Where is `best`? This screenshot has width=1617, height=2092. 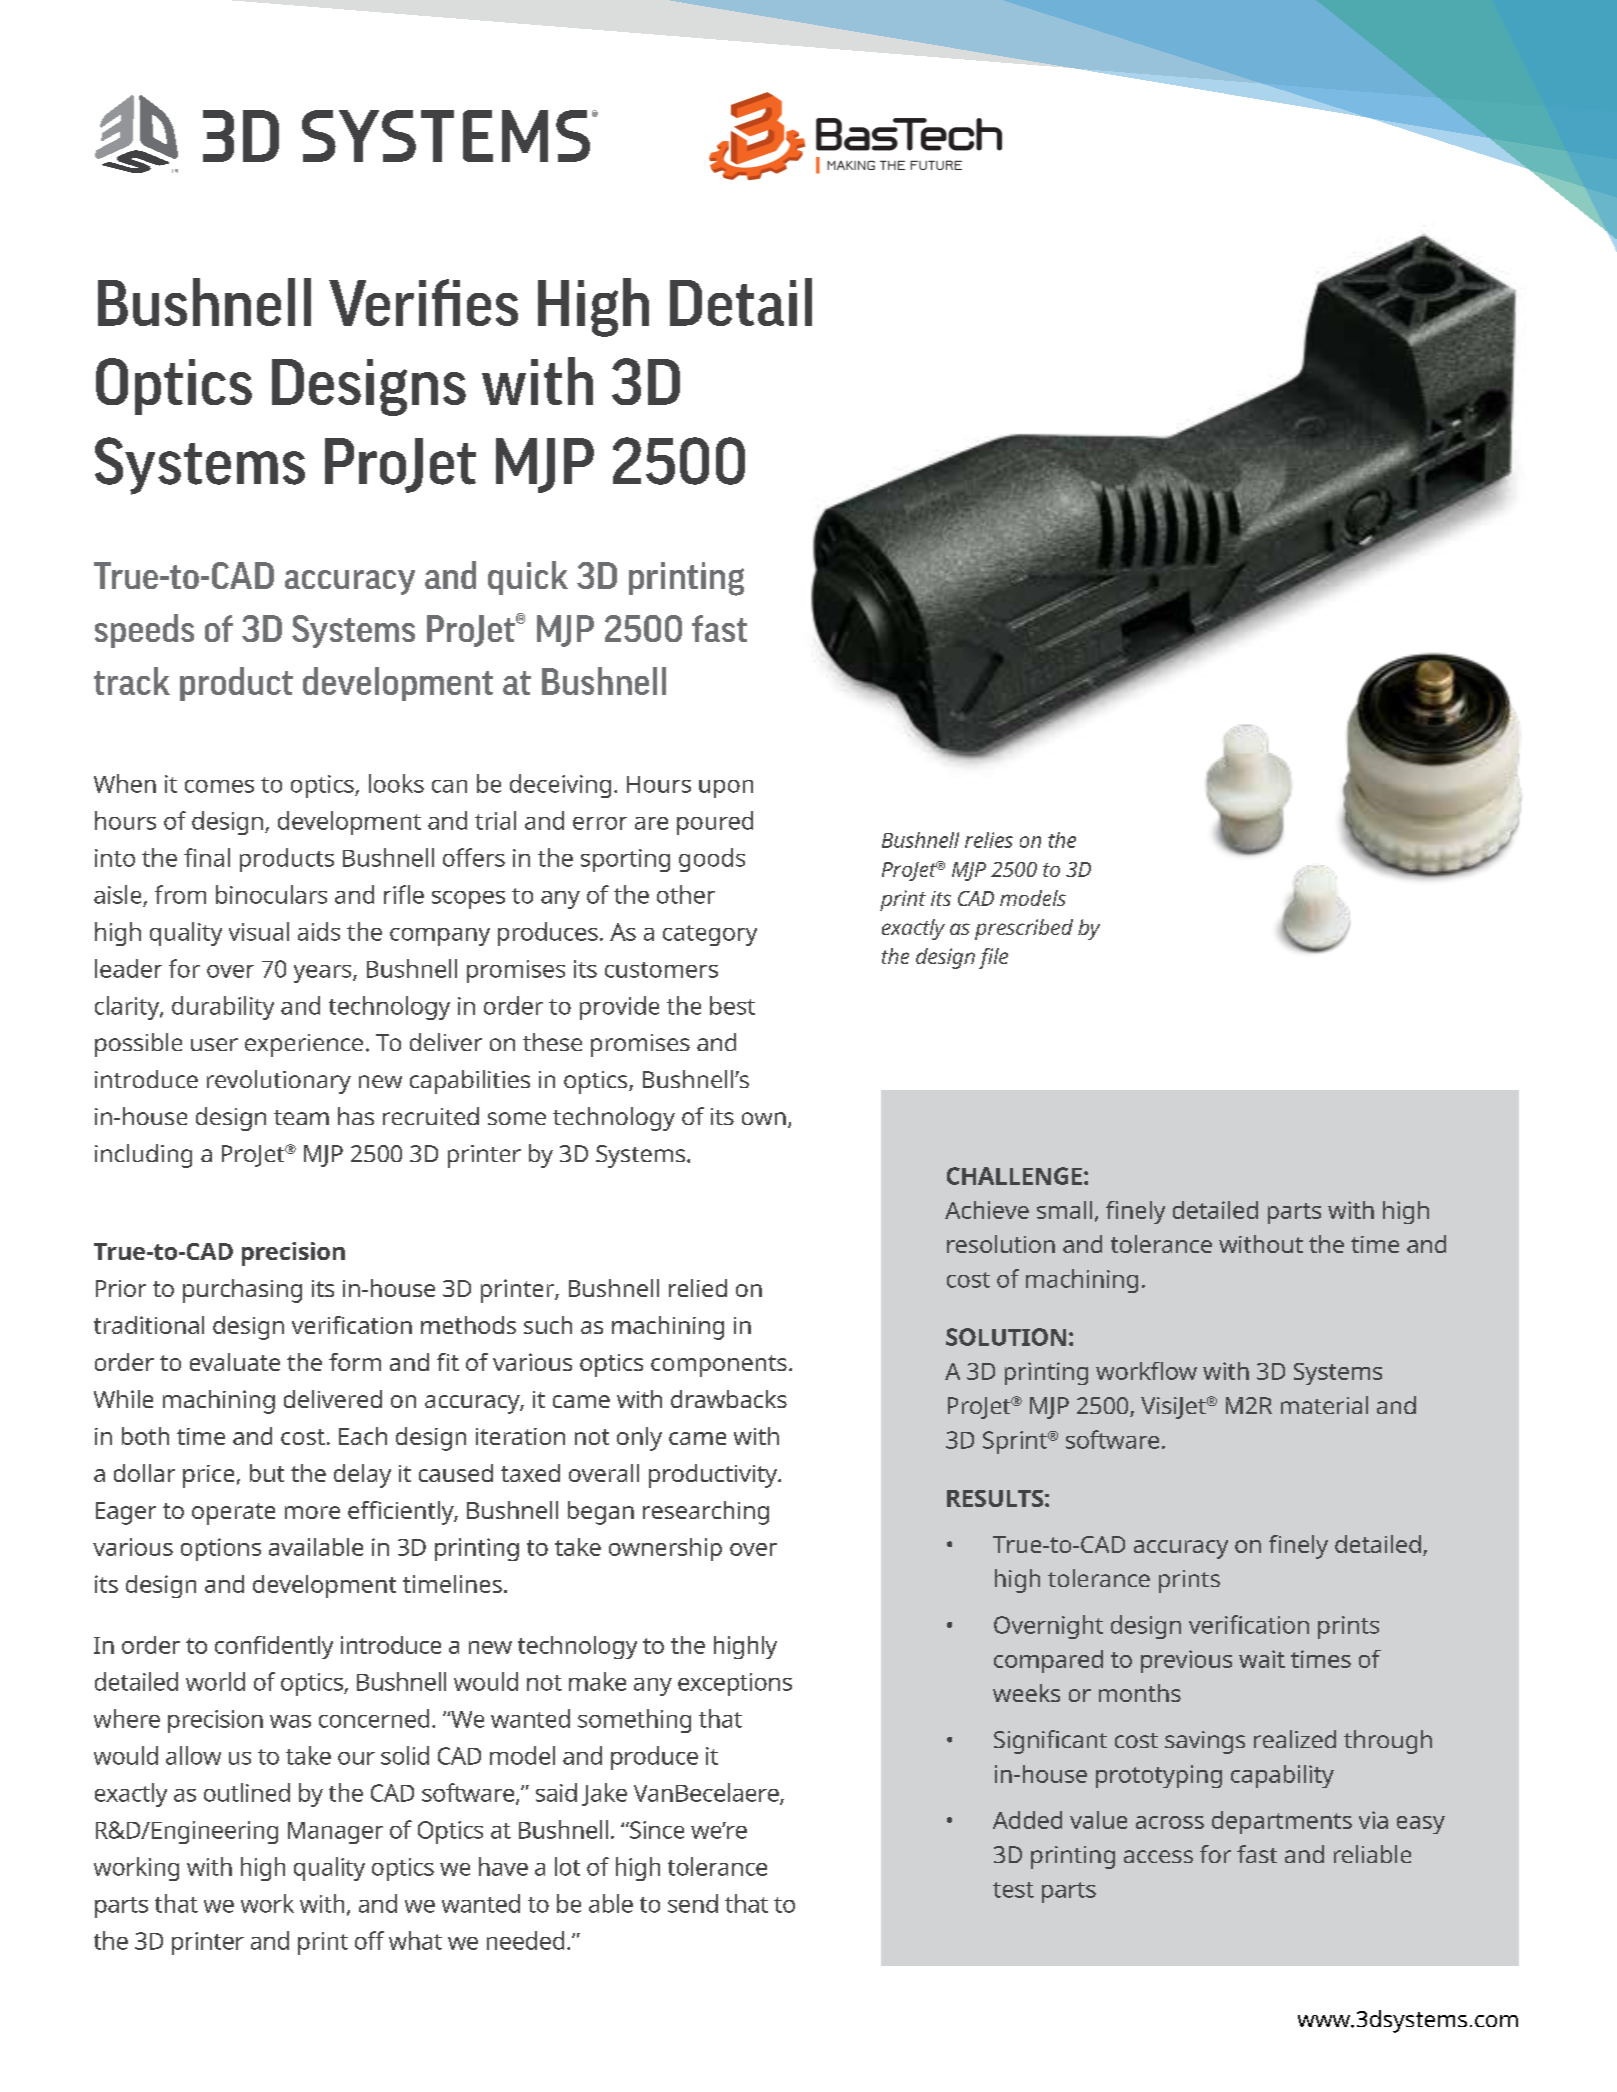 best is located at coordinates (732, 1005).
